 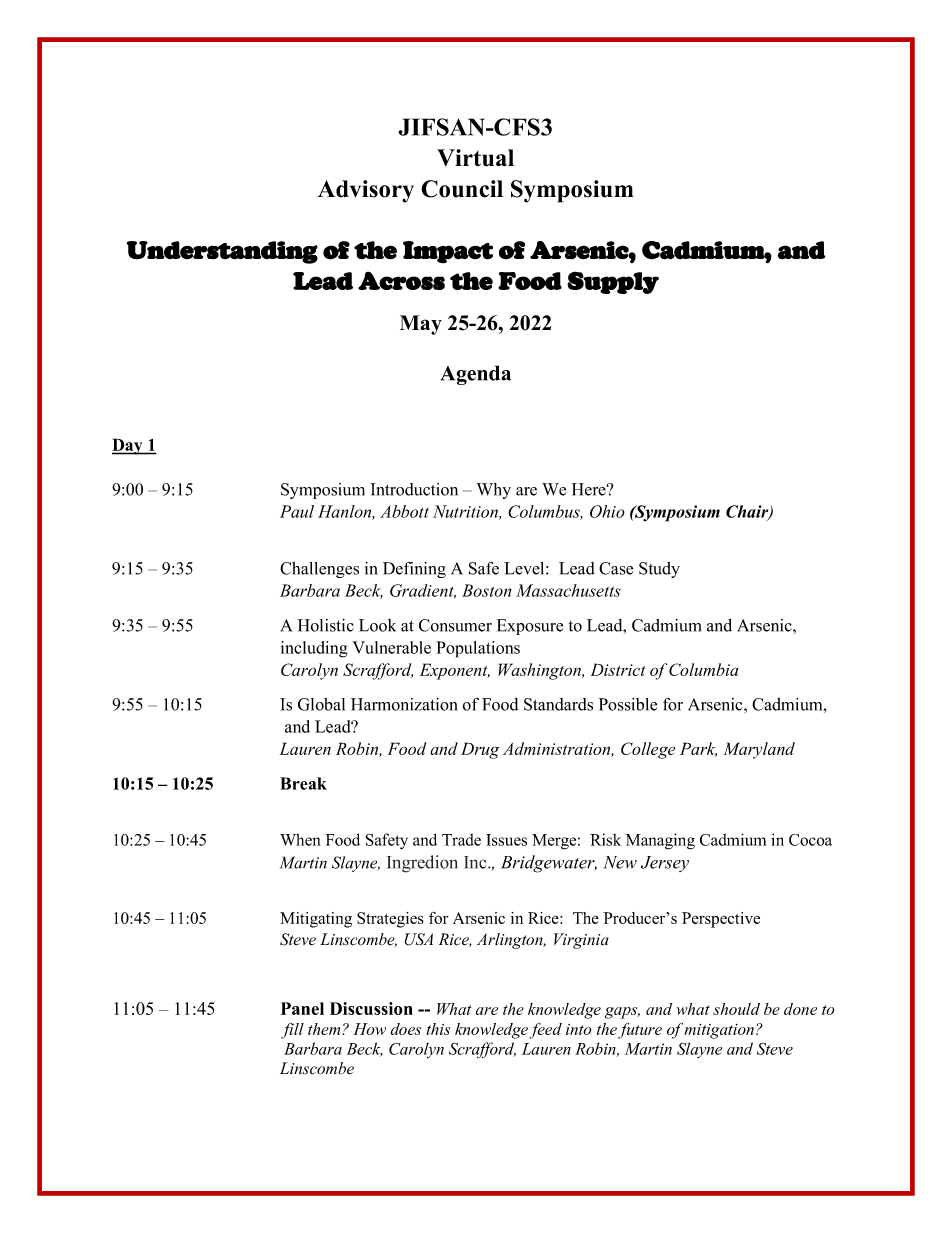 I want to click on Study, so click(x=659, y=570).
